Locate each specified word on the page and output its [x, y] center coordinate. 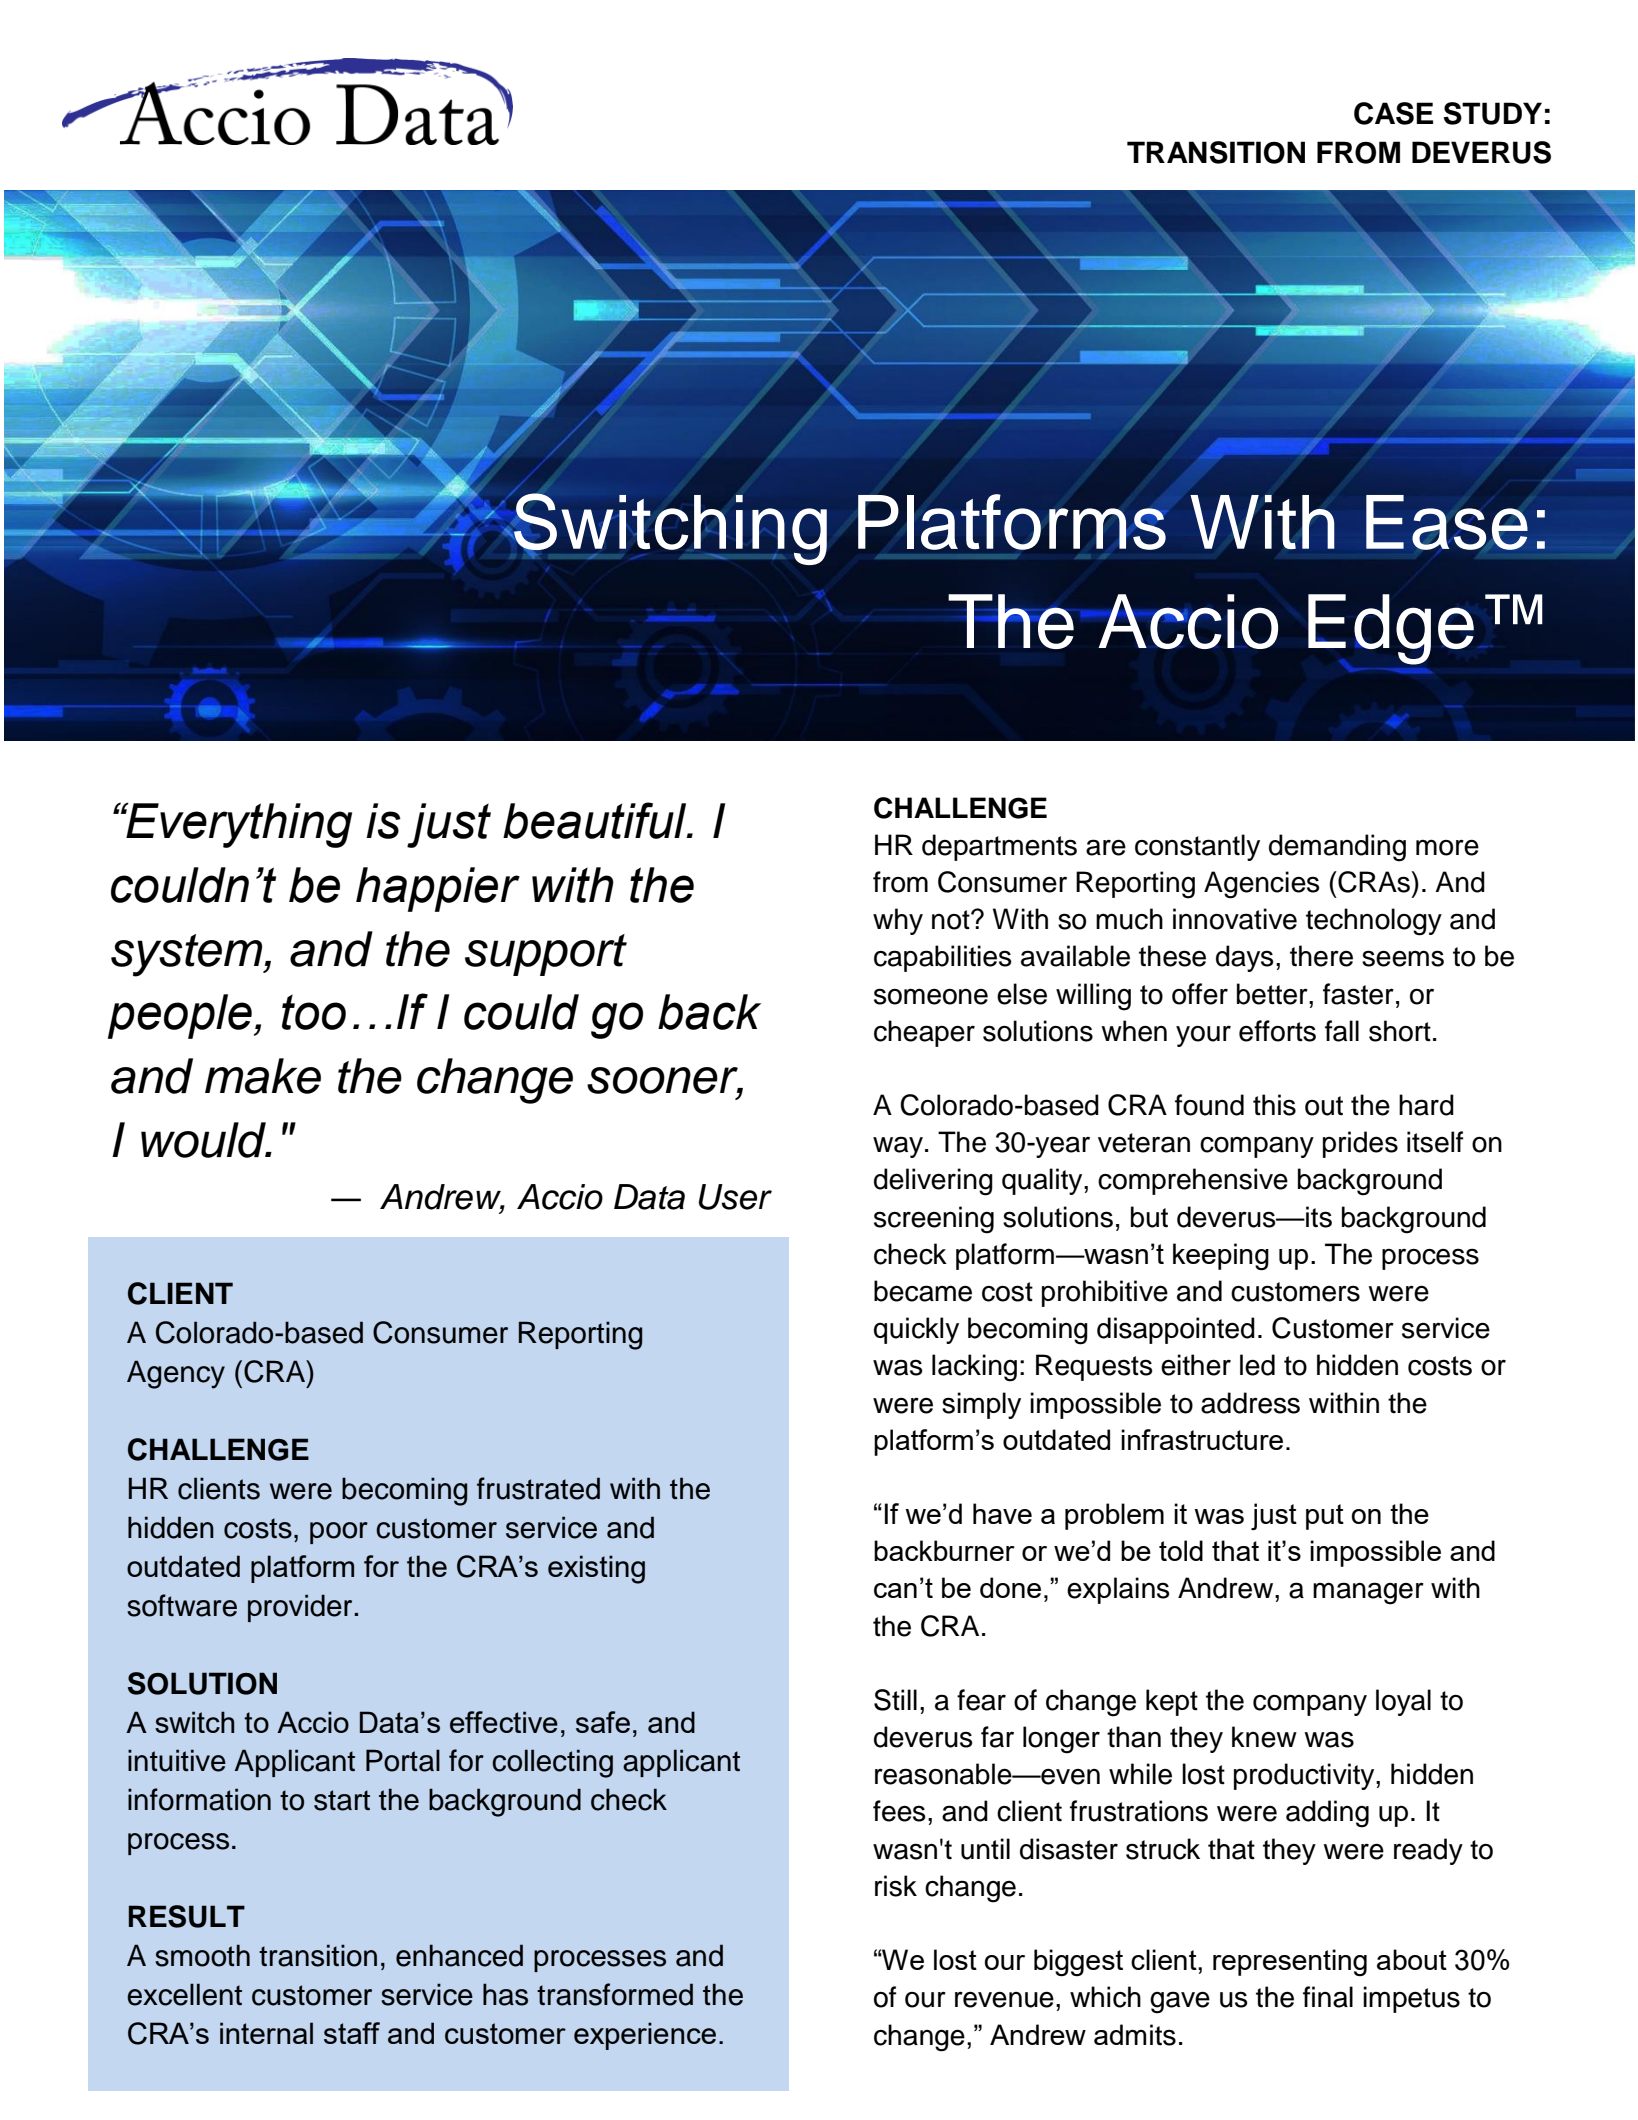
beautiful [596, 820]
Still [895, 1700]
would [204, 1140]
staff [352, 2033]
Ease [1447, 522]
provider [300, 1608]
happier [438, 889]
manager [1368, 1593]
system [188, 955]
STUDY [1493, 113]
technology [1374, 922]
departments [999, 847]
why [898, 921]
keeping [1221, 1257]
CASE [1393, 113]
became [923, 1291]
